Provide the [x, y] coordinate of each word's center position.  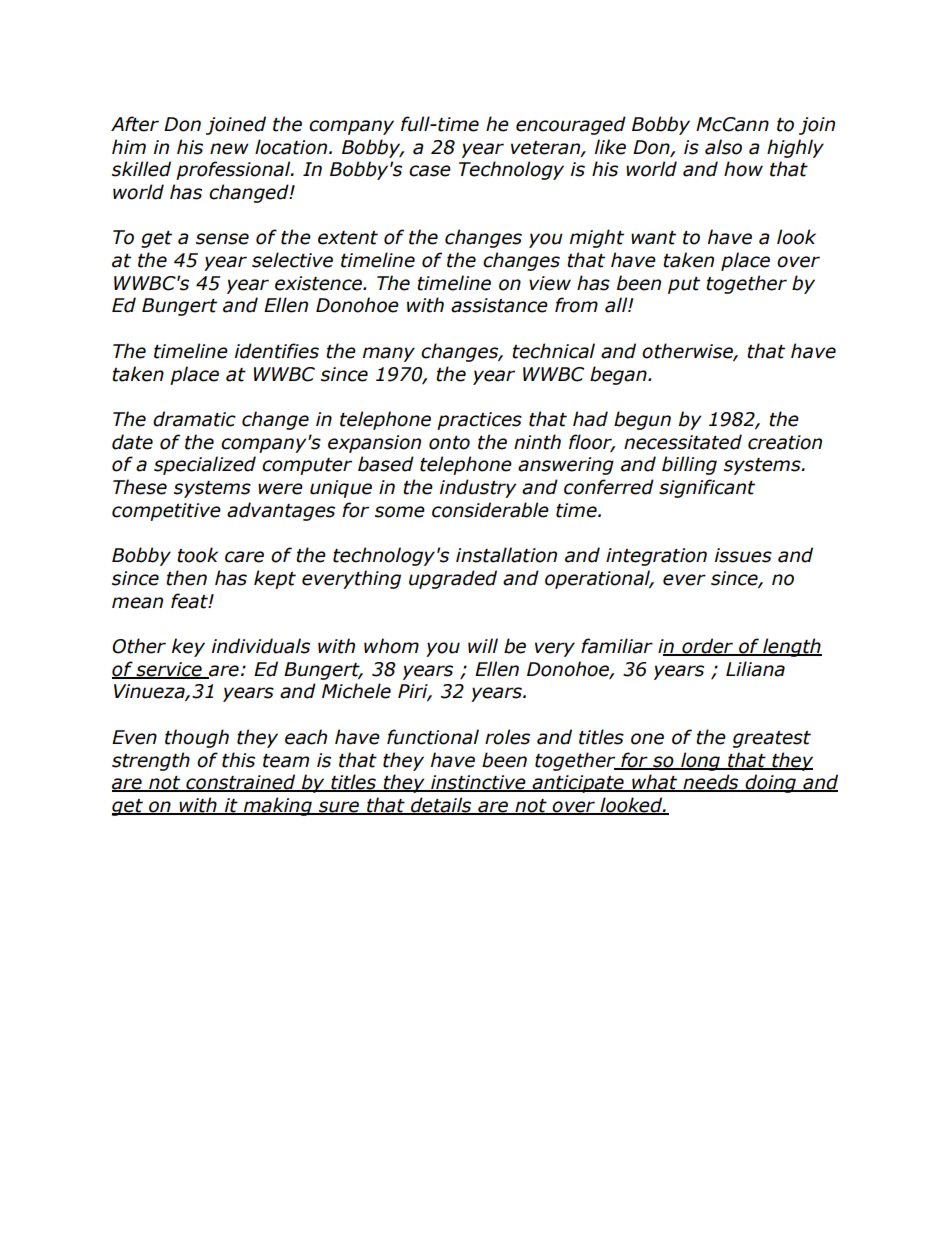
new [229, 149]
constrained [241, 783]
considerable [490, 510]
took [197, 555]
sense [222, 239]
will [483, 645]
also [723, 147]
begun [642, 420]
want [653, 238]
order [707, 647]
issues [743, 555]
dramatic [194, 419]
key [188, 647]
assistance [499, 305]
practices [479, 421]
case [430, 171]
